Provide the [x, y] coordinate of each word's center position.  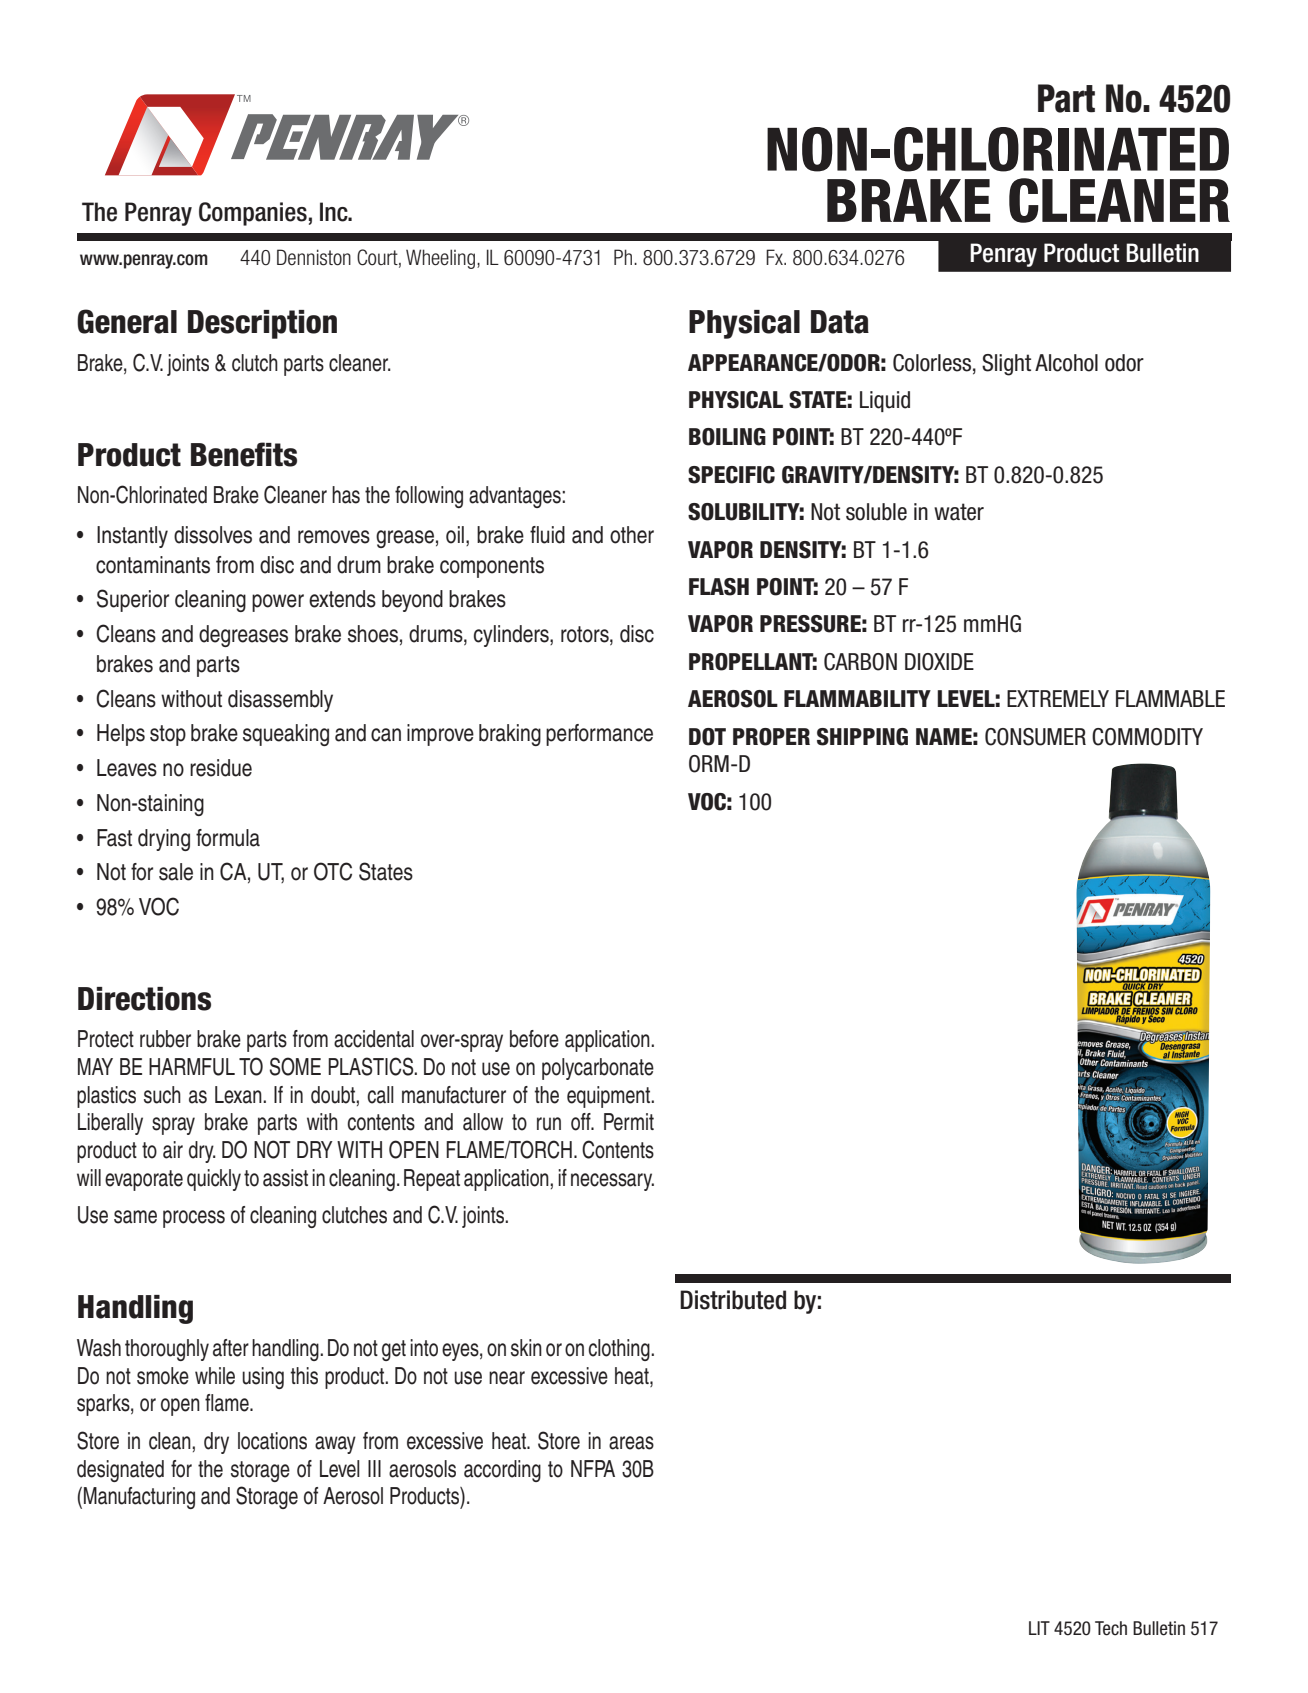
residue [221, 768]
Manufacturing [139, 1498]
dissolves [213, 535]
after [231, 1348]
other [632, 535]
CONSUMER [1035, 737]
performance [599, 735]
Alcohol [1066, 363]
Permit [629, 1122]
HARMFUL [192, 1067]
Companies [253, 214]
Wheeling [440, 259]
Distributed [733, 1300]
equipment [610, 1097]
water [959, 512]
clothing [620, 1350]
